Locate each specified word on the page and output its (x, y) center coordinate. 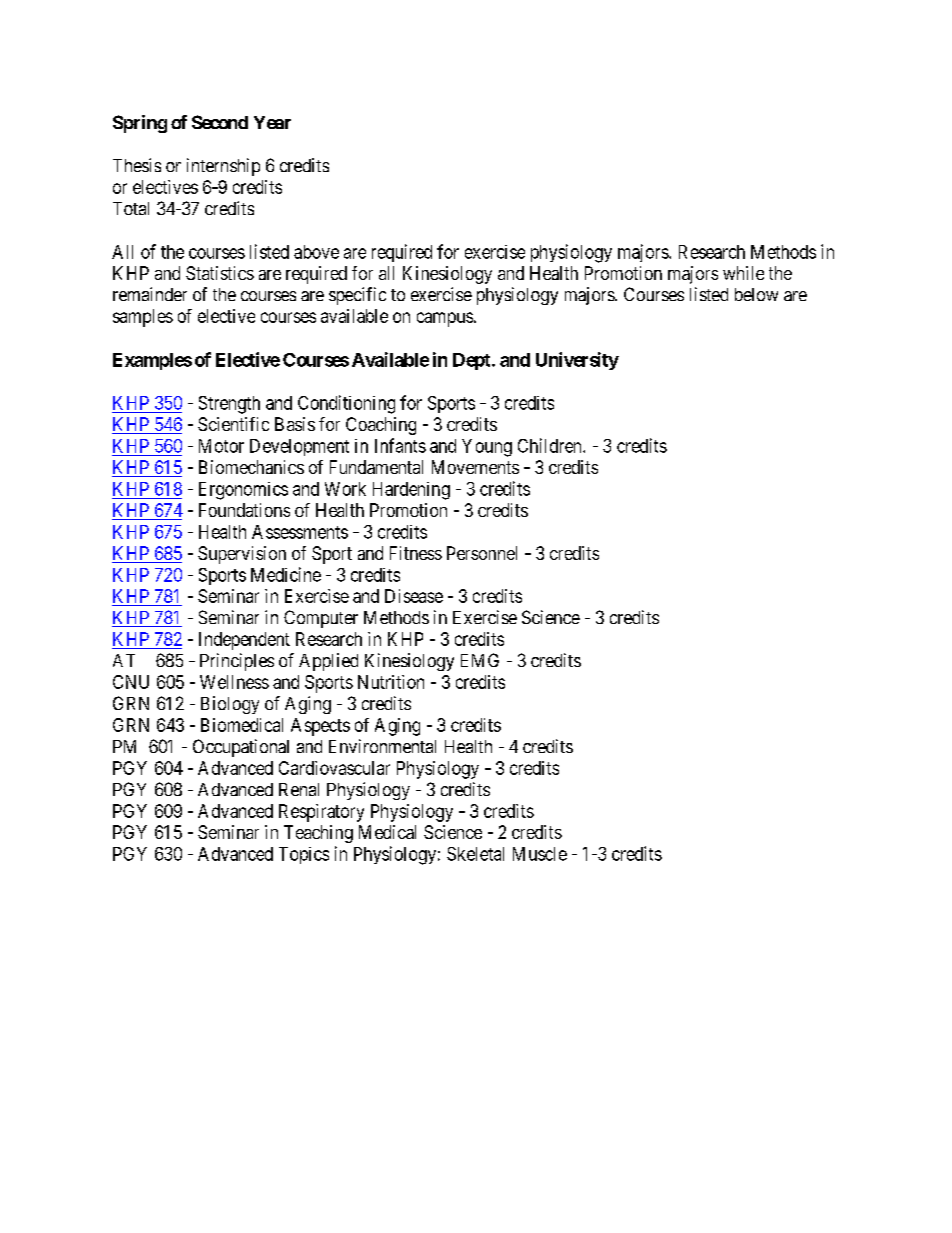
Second (220, 122)
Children (551, 445)
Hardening (411, 491)
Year (272, 122)
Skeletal (475, 854)
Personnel (482, 553)
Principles (237, 662)
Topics (304, 855)
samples (143, 318)
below (756, 294)
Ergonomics (243, 491)
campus (445, 319)
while (743, 273)
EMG (480, 660)
